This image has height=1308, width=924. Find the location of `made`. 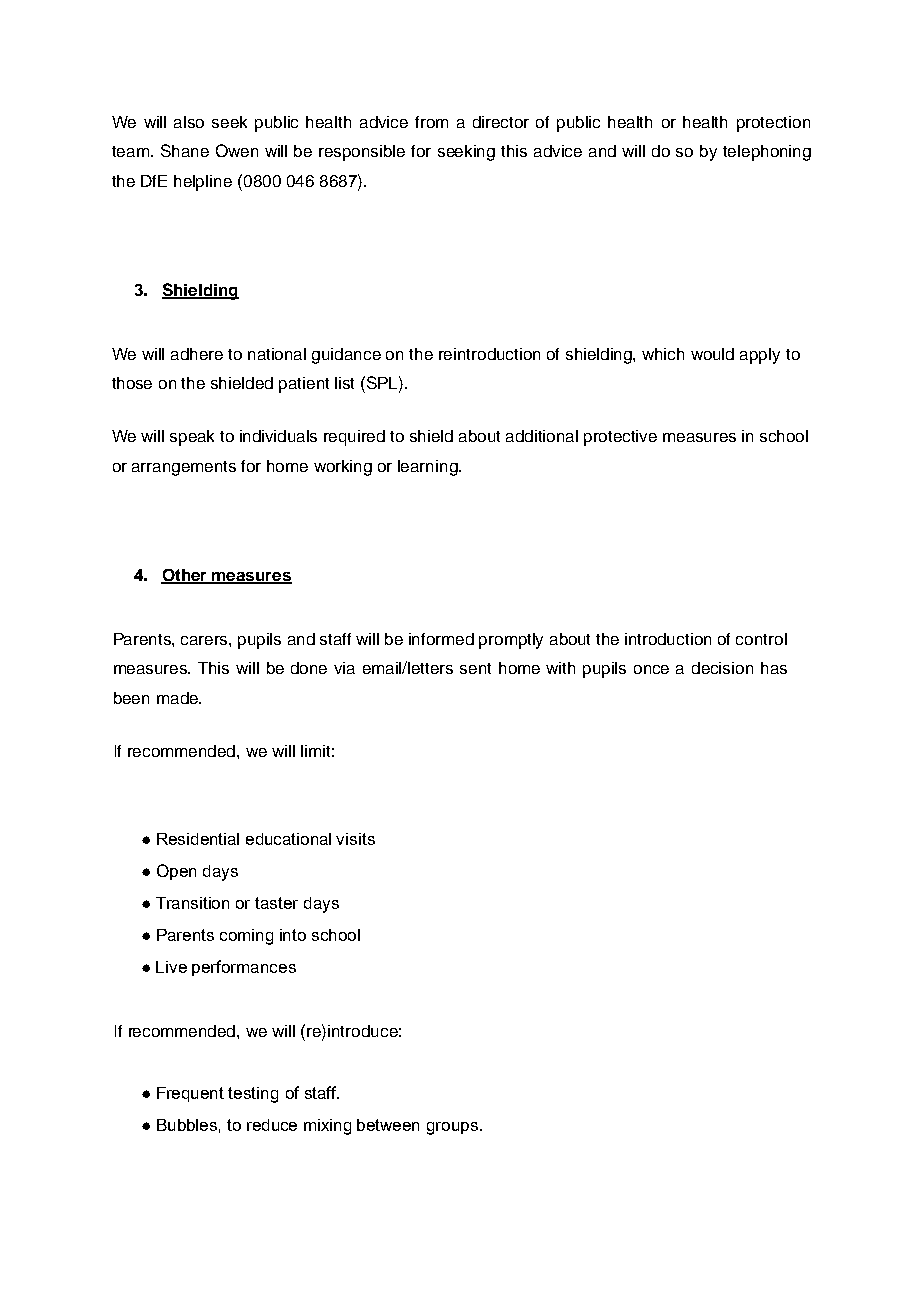

made is located at coordinates (178, 698).
